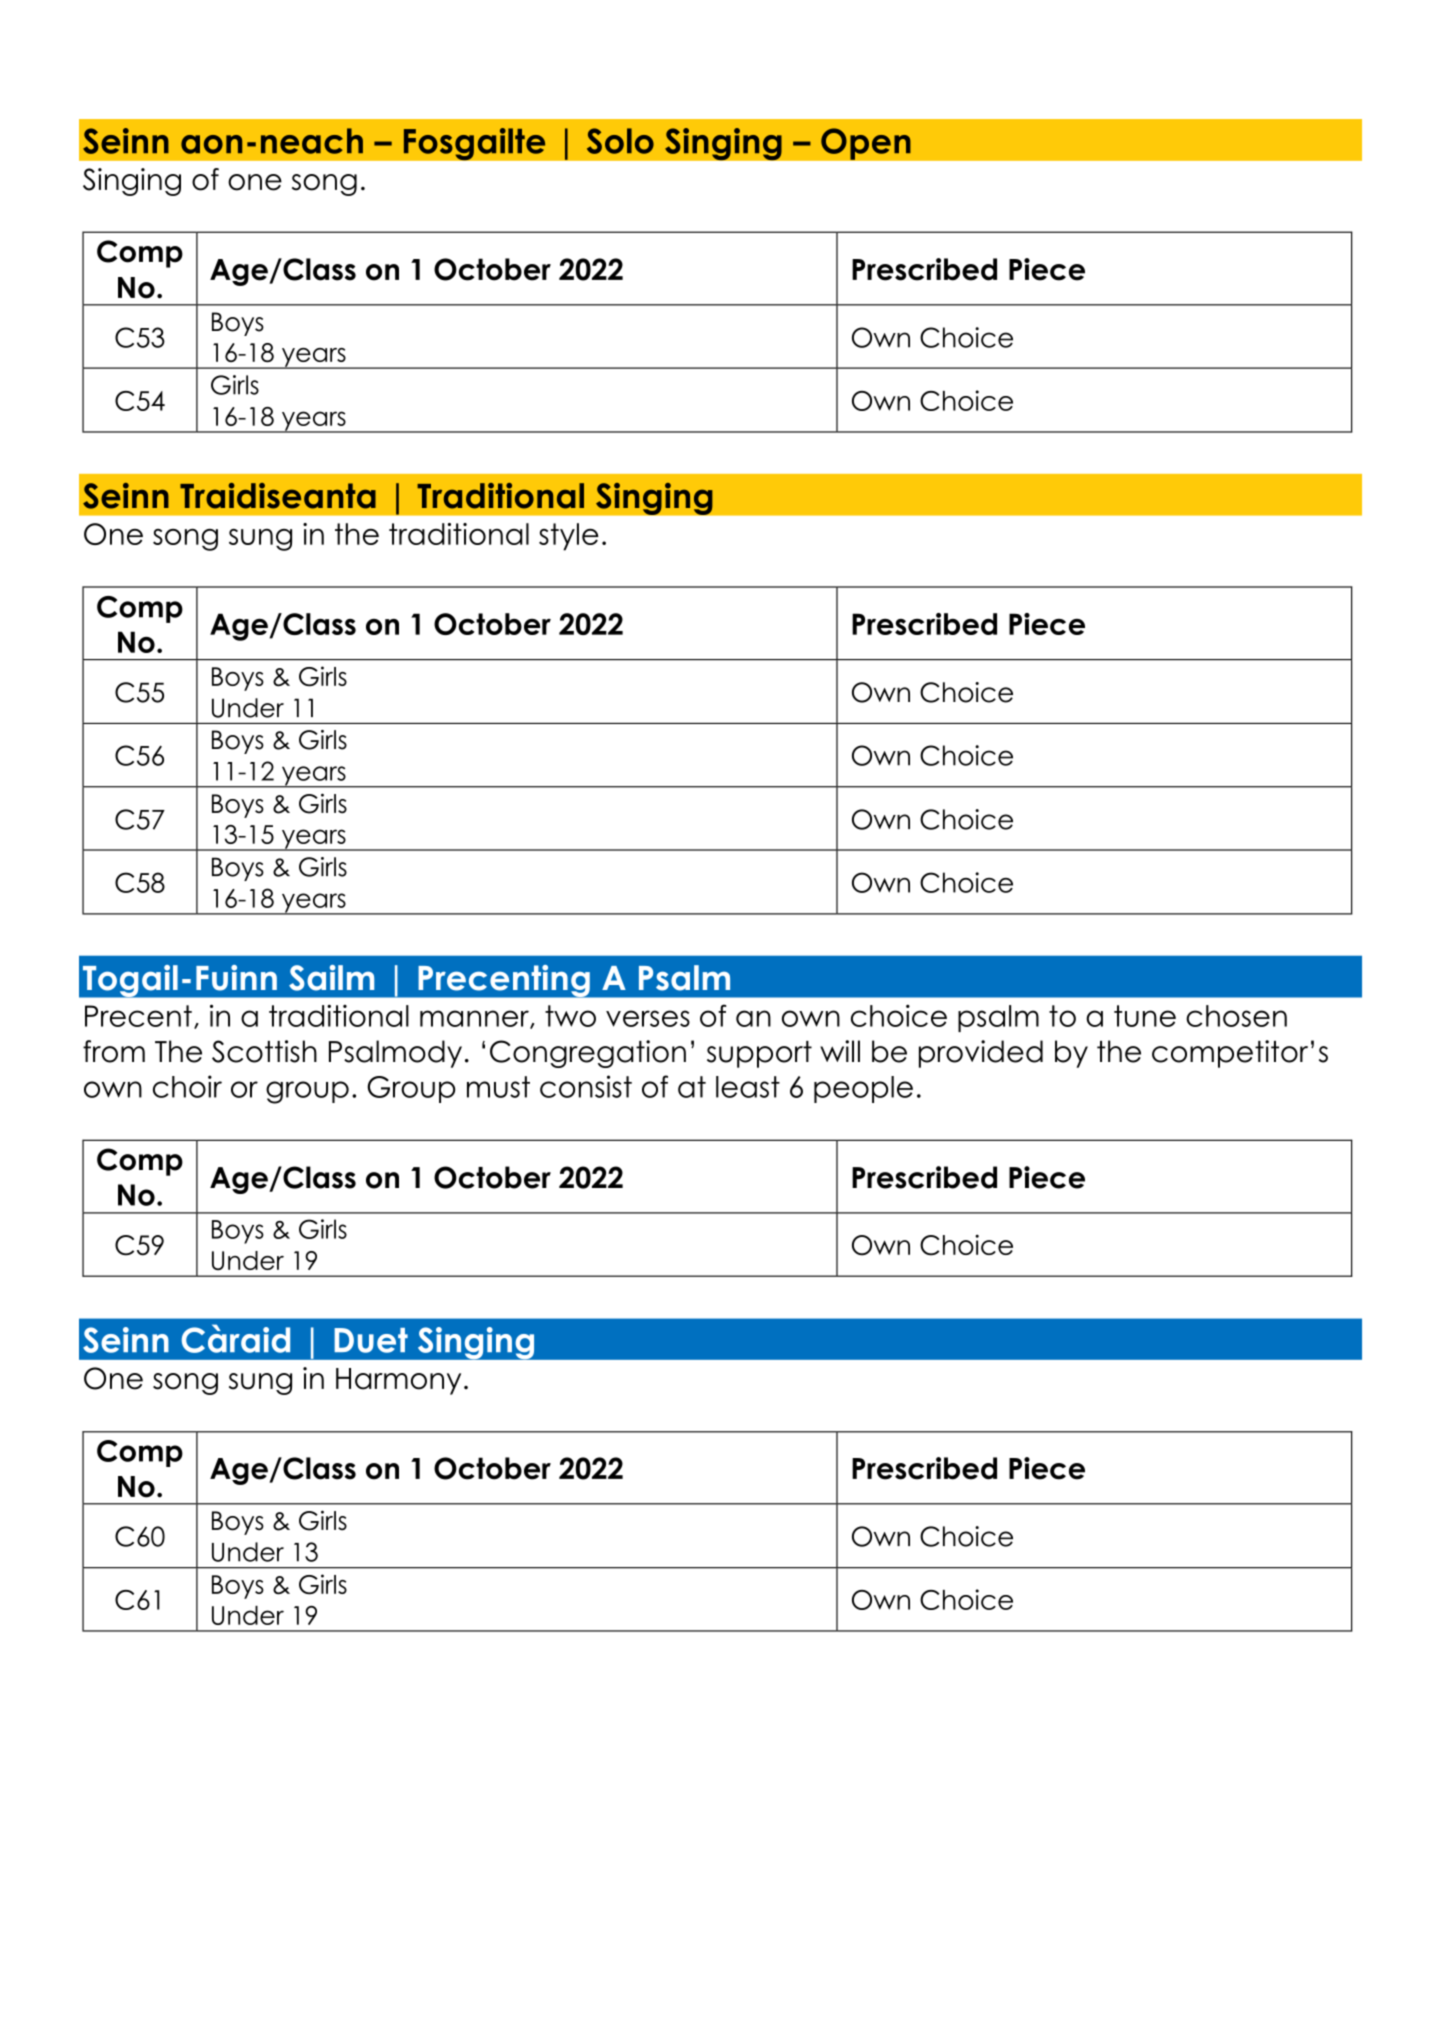  I want to click on chosen, so click(1236, 1016).
